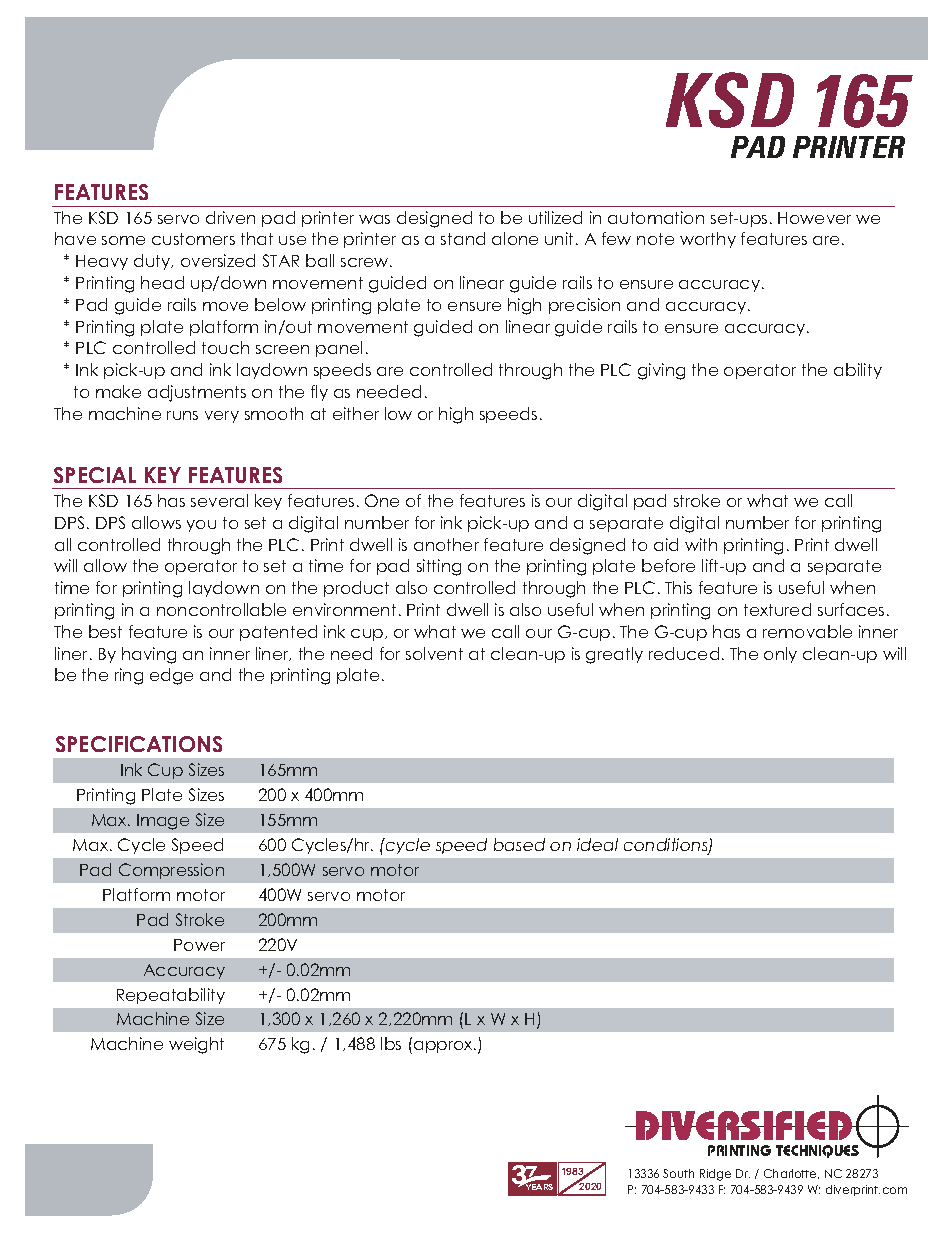 Image resolution: width=952 pixels, height=1233 pixels. What do you see at coordinates (445, 1047) in the image?
I see `approx` at bounding box center [445, 1047].
